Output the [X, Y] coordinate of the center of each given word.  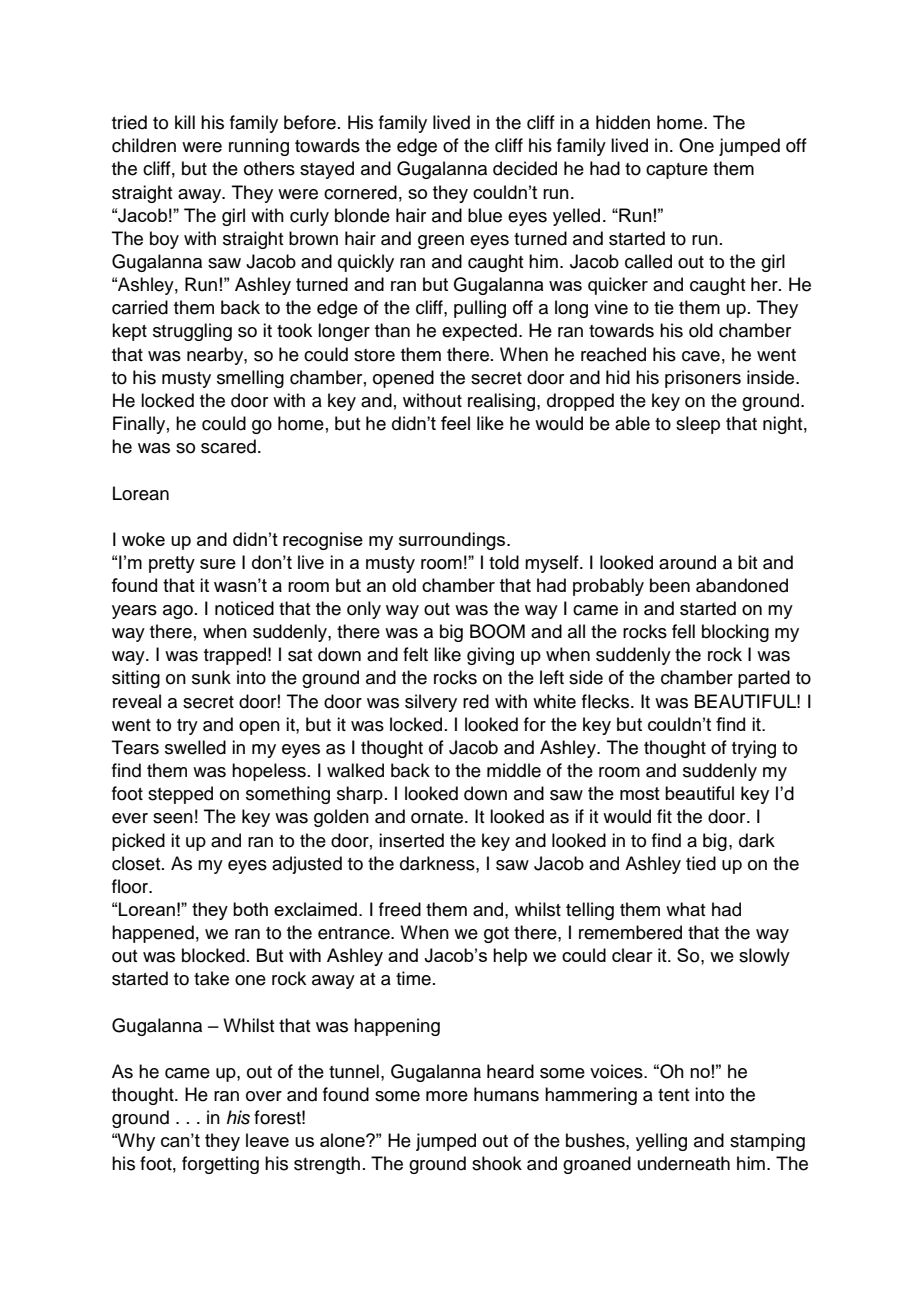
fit [664, 816]
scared [228, 446]
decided [525, 168]
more [447, 1096]
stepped [180, 795]
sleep [698, 425]
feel [455, 423]
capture [677, 171]
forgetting [220, 1165]
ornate [437, 817]
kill [185, 122]
